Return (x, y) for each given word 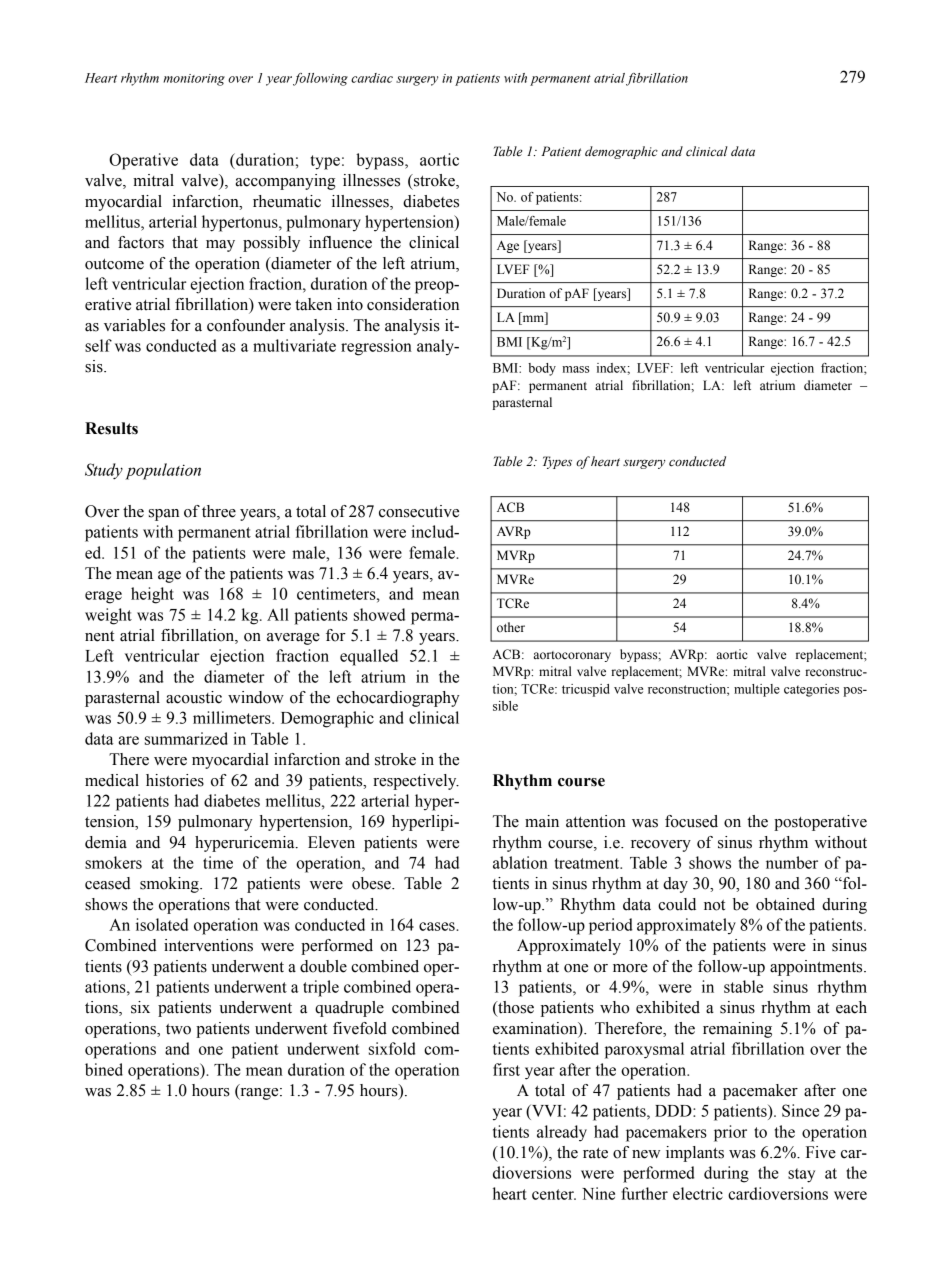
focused (691, 821)
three (219, 511)
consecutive (419, 511)
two (178, 1029)
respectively (416, 782)
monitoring (194, 80)
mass (575, 369)
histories (175, 780)
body (542, 369)
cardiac (372, 78)
